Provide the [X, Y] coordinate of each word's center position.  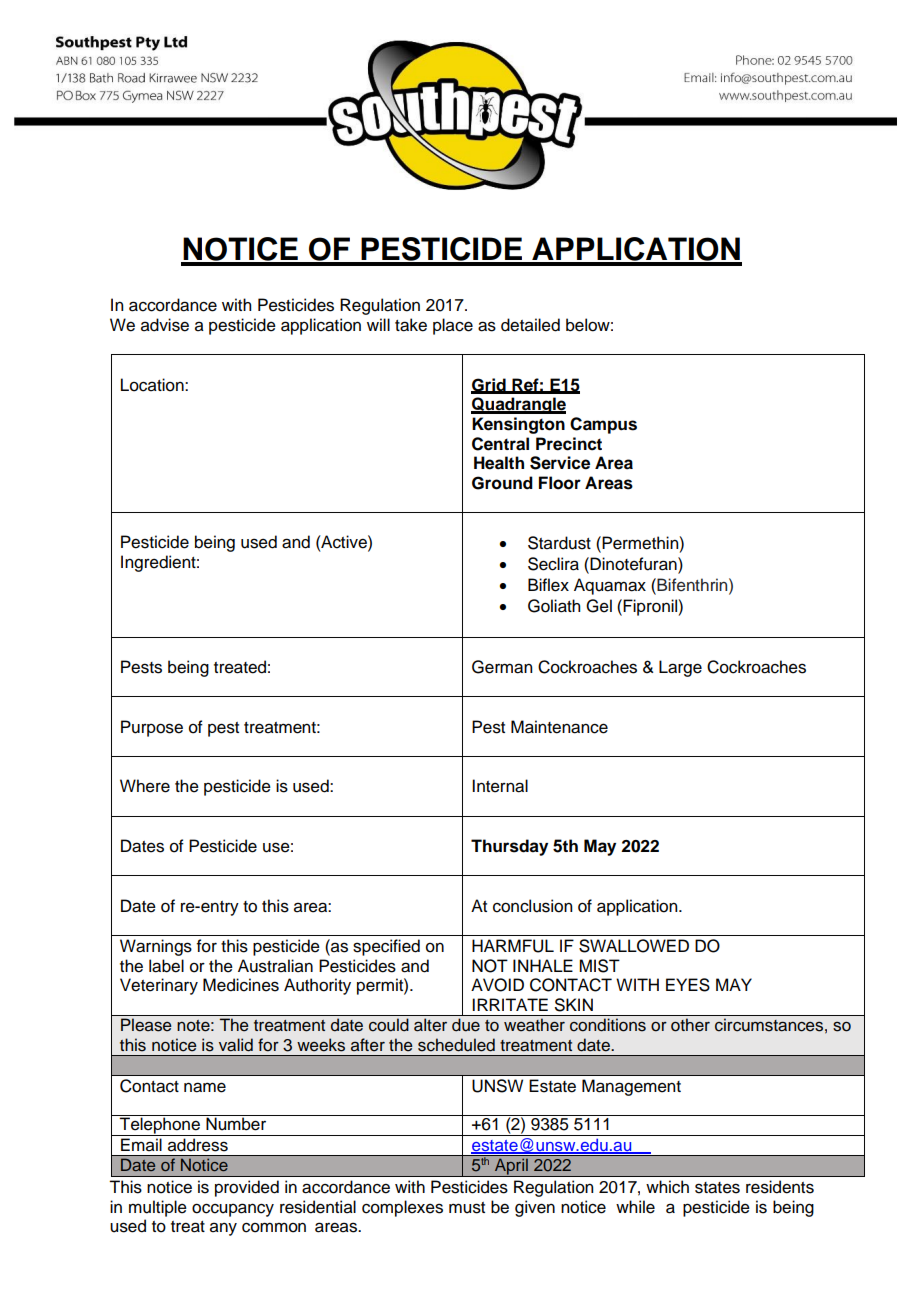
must [467, 1208]
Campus [603, 425]
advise [165, 325]
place [453, 326]
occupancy [233, 1210]
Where [145, 786]
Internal [500, 786]
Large [680, 668]
